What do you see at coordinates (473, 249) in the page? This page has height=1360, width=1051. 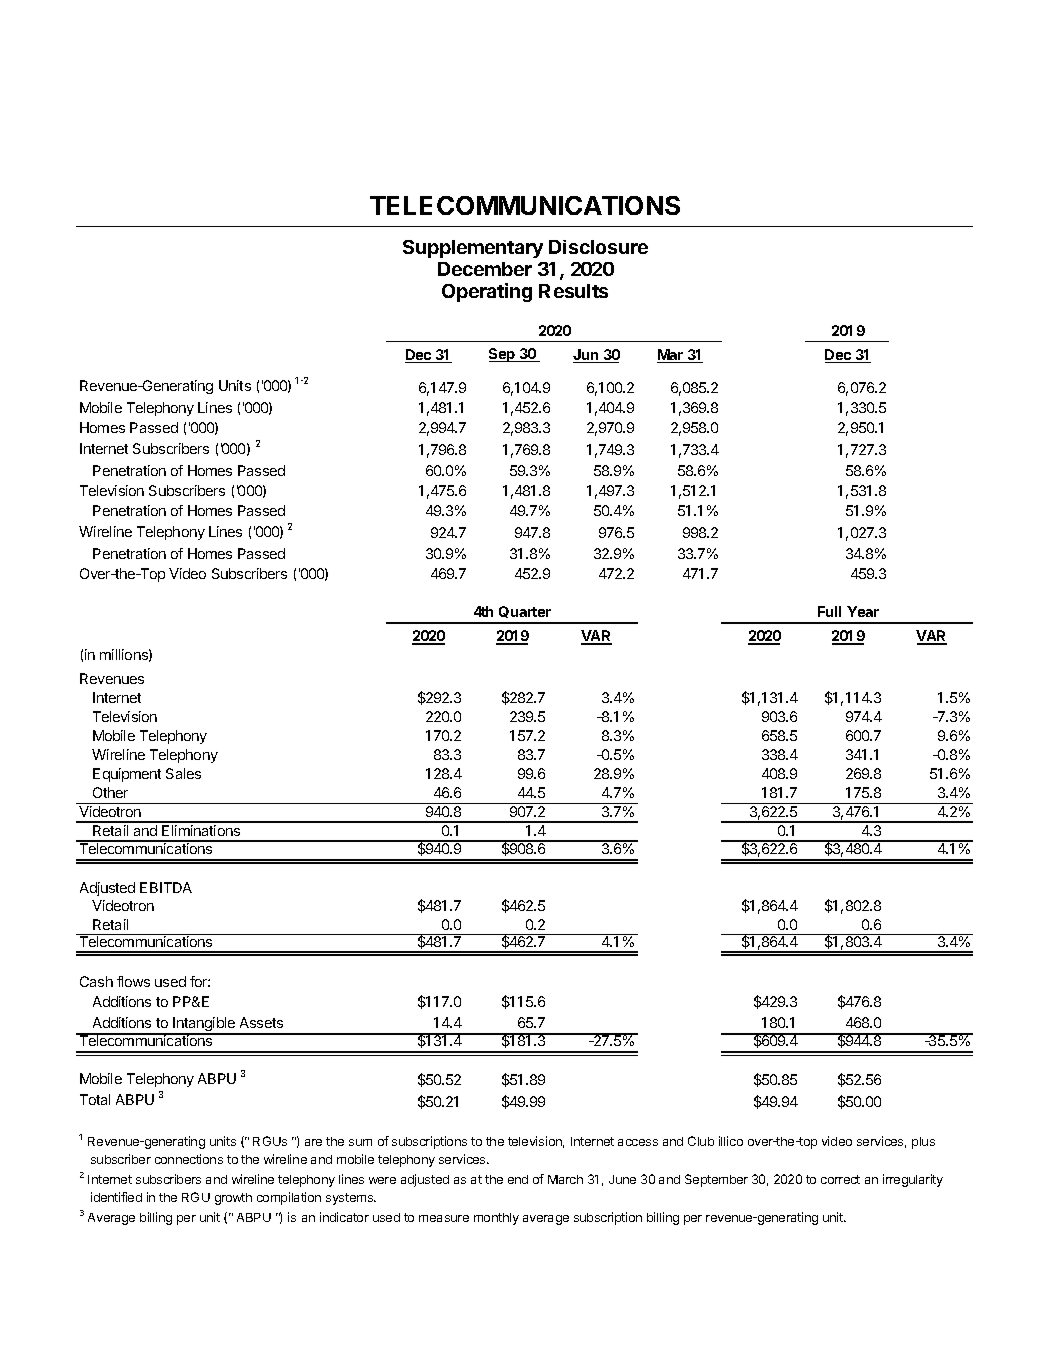 I see `Supplementary` at bounding box center [473, 249].
